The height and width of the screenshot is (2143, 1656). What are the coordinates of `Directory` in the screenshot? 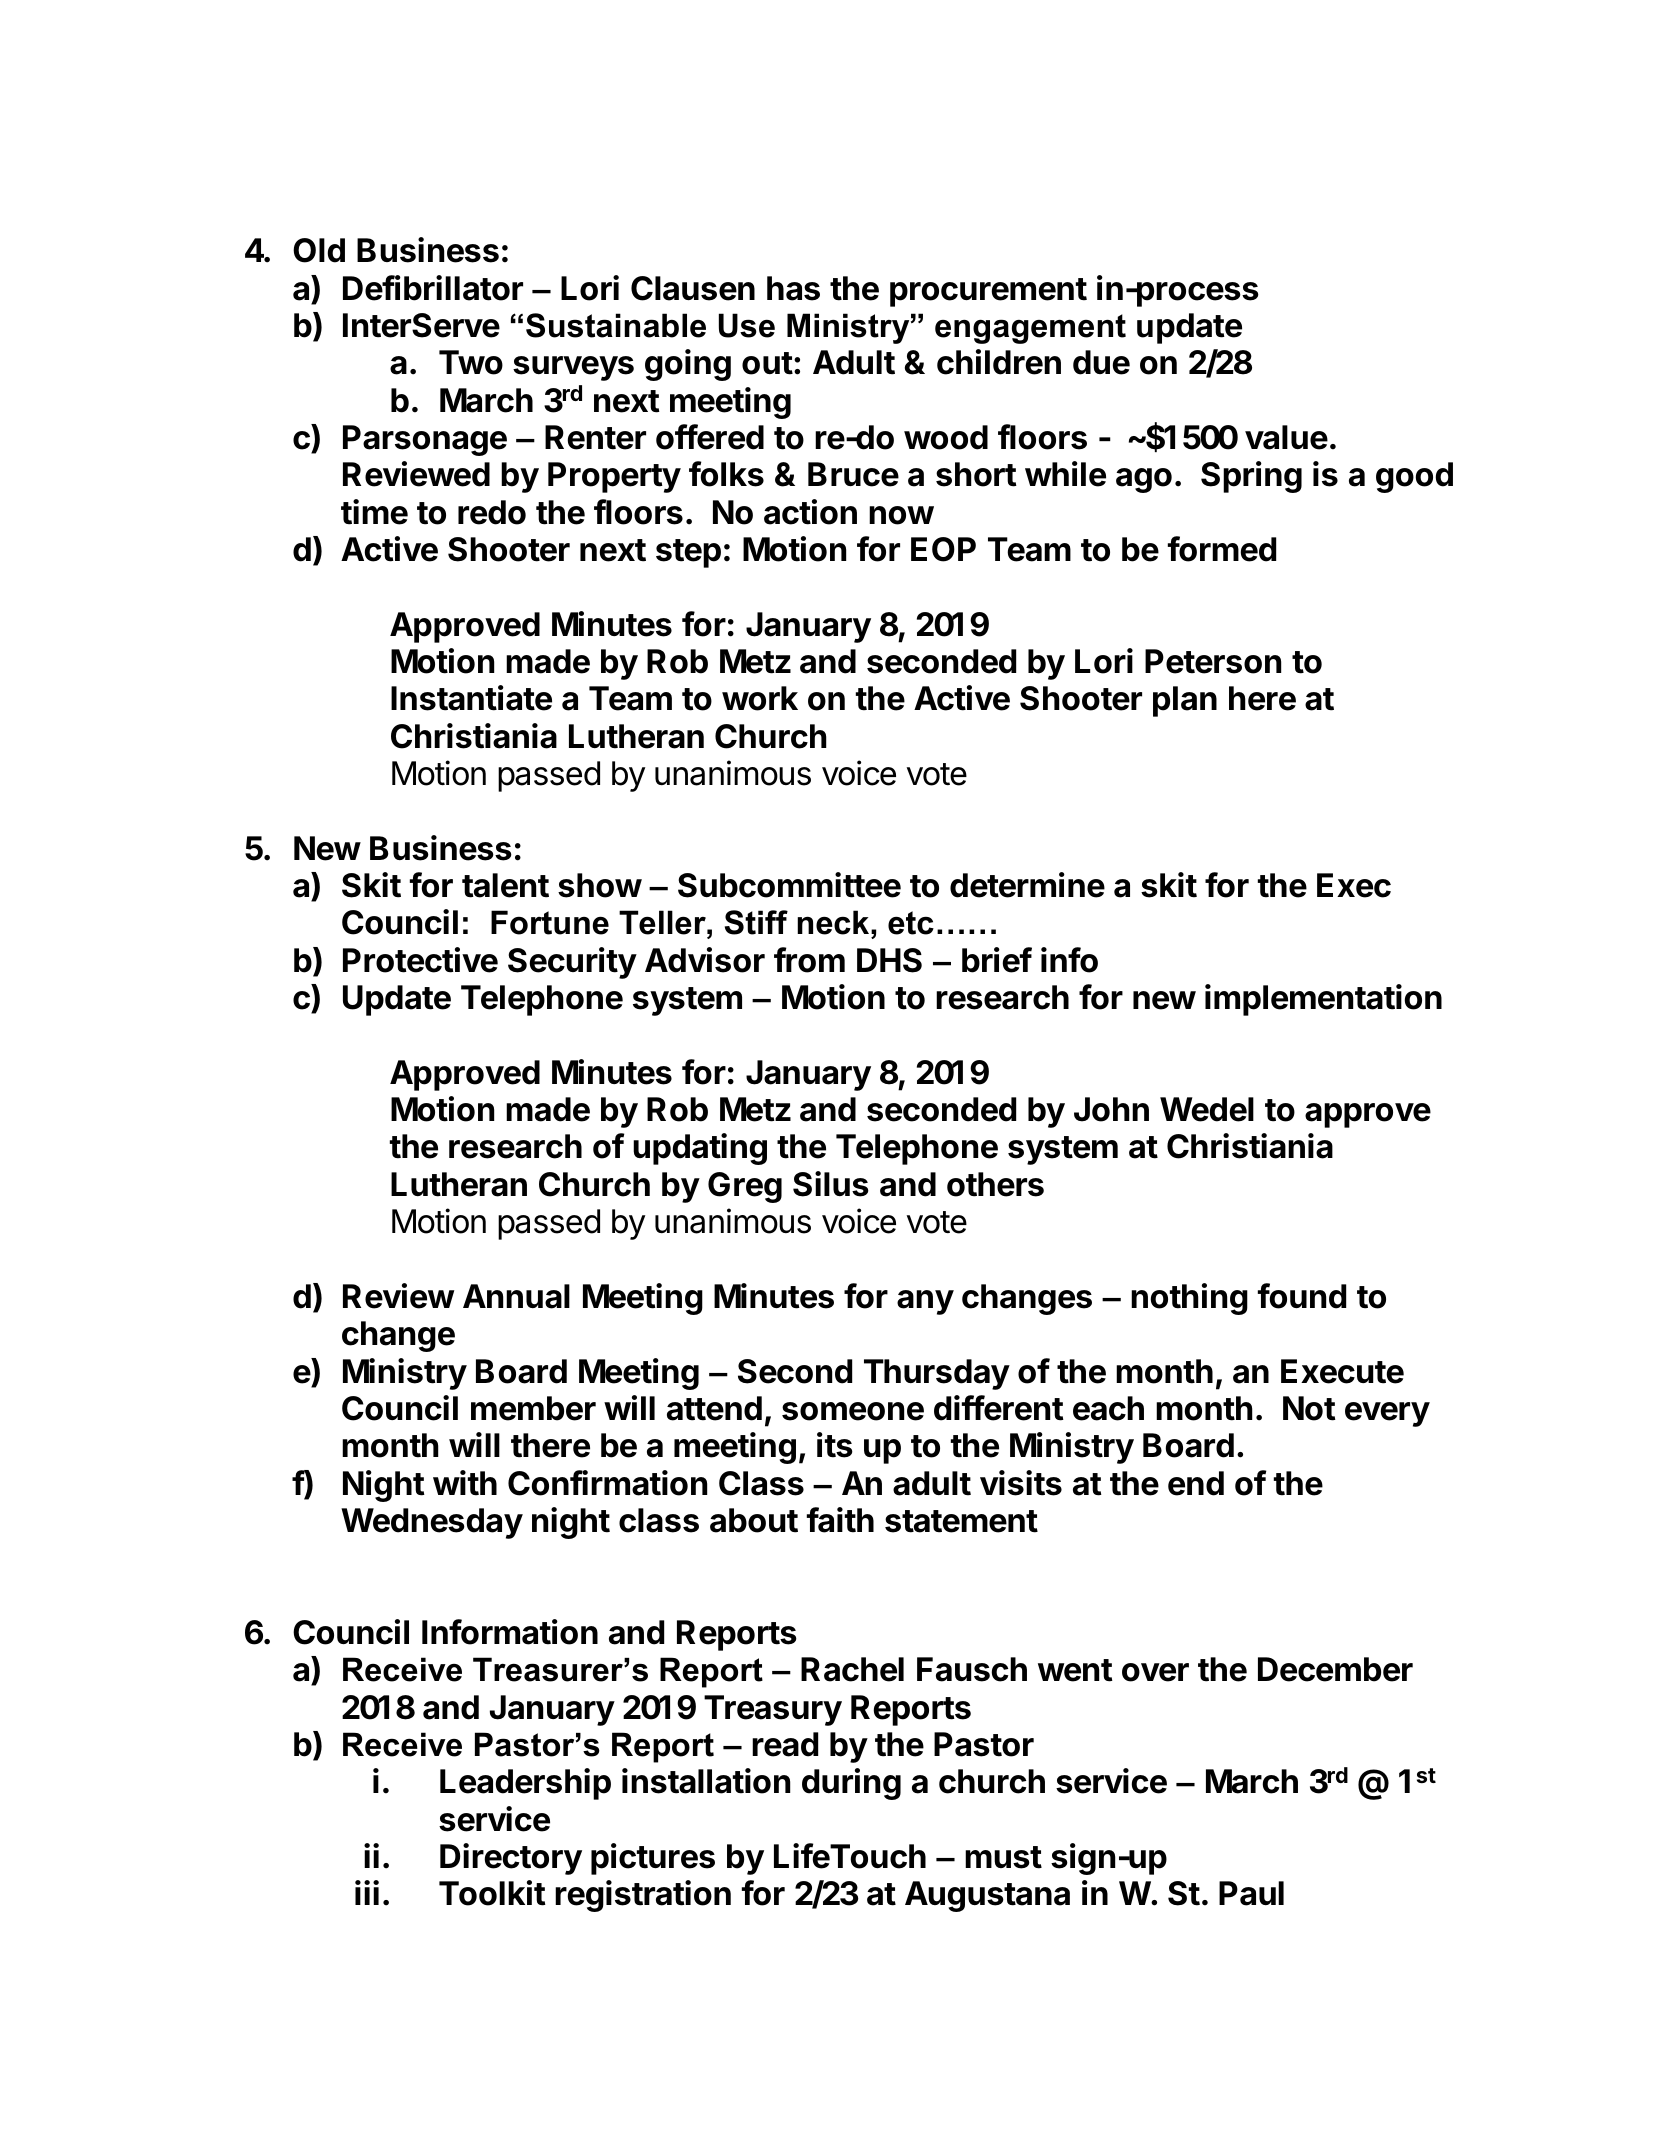 It's located at (511, 1859).
